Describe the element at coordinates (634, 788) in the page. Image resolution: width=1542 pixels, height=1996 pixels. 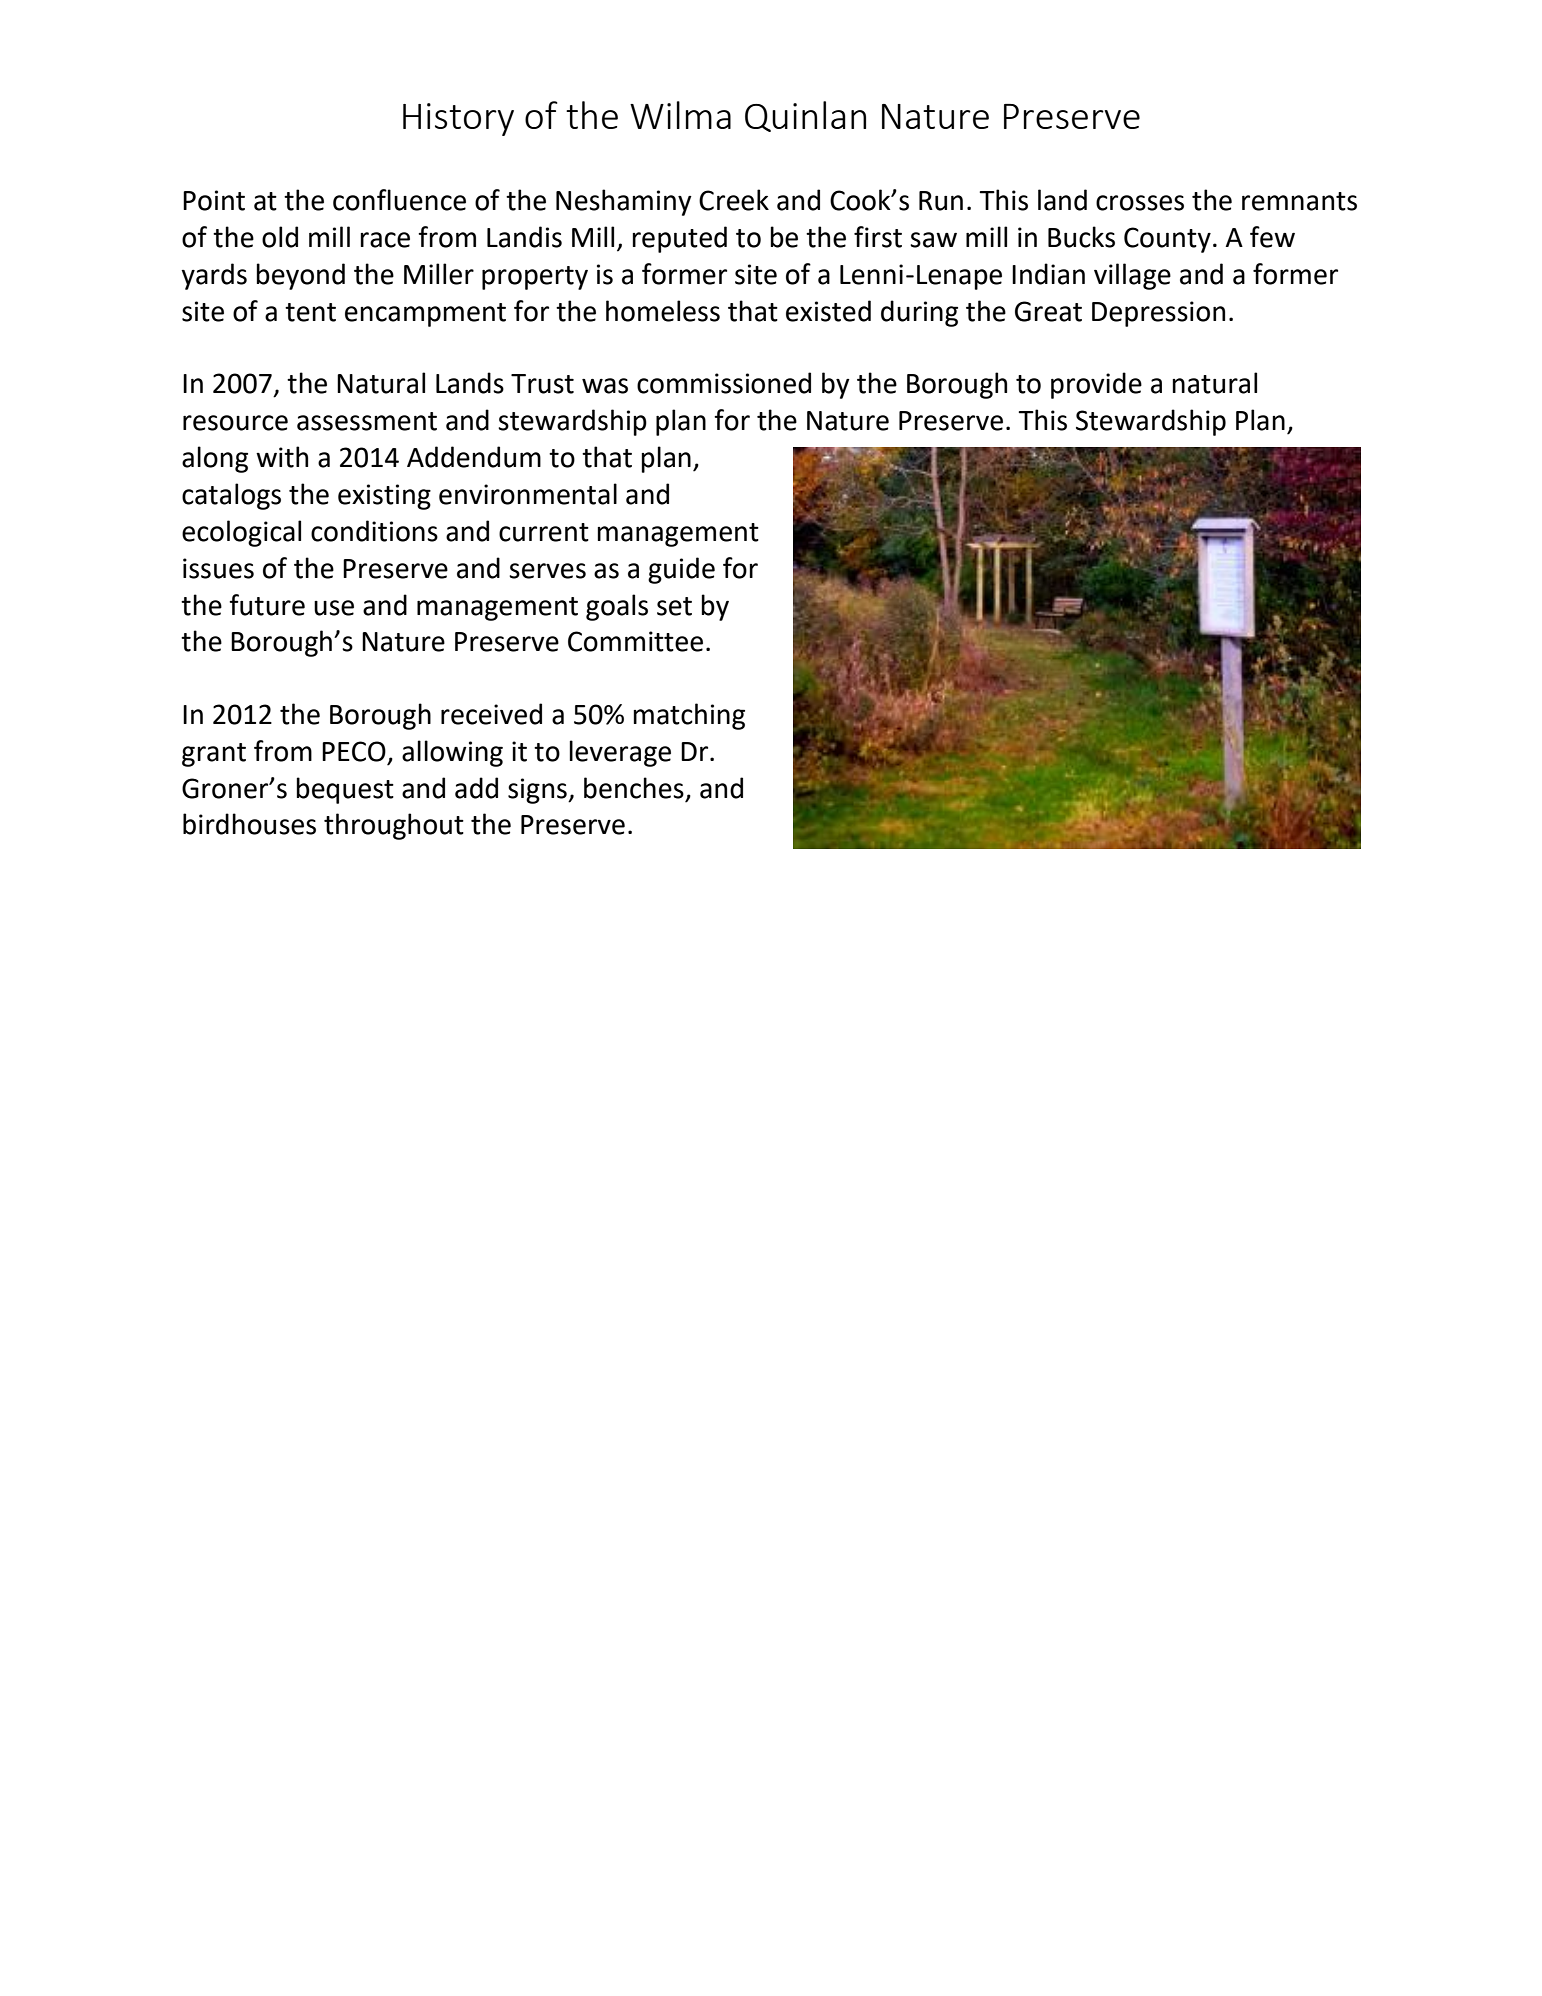
I see `benches` at that location.
